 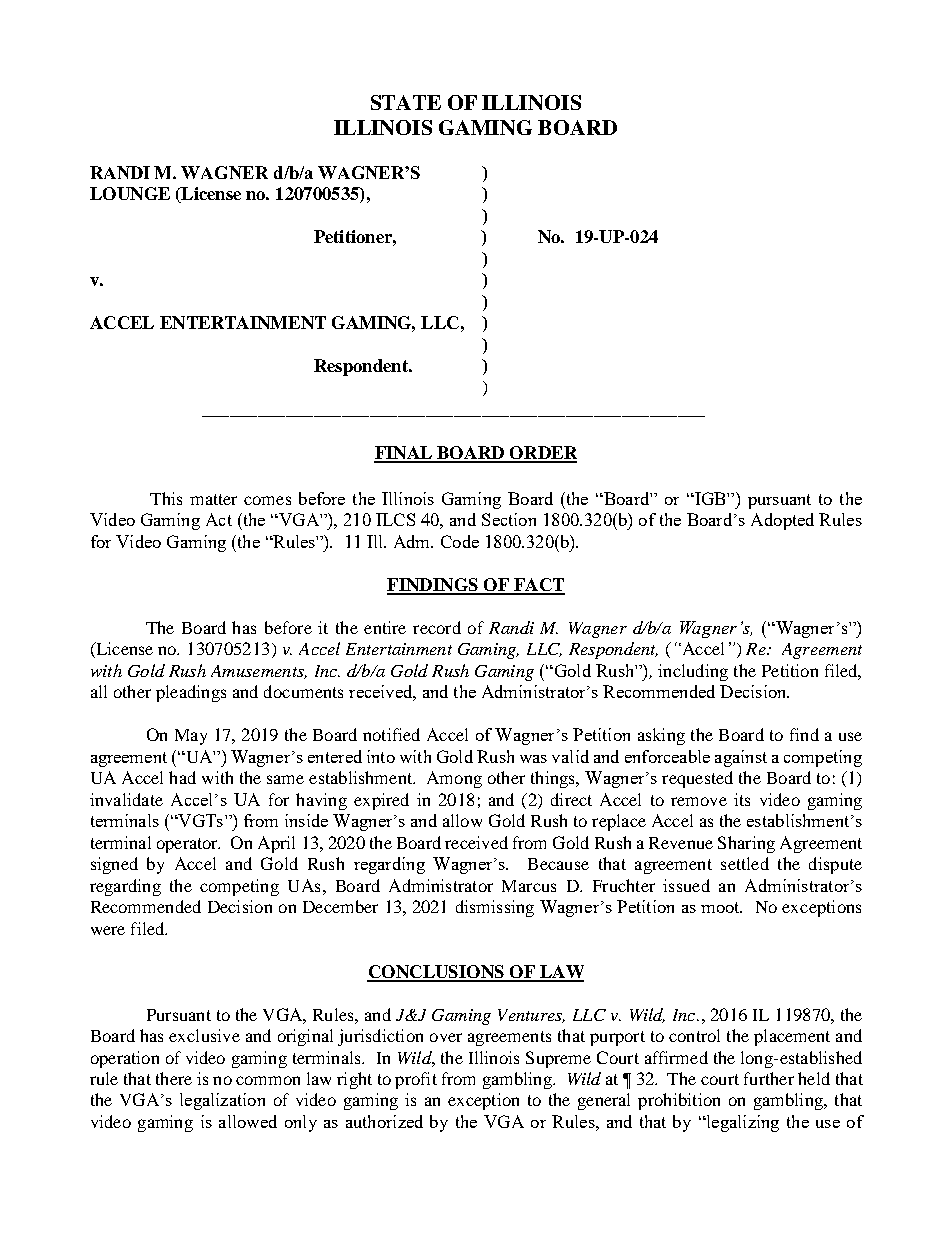 What do you see at coordinates (693, 672) in the document?
I see `including` at bounding box center [693, 672].
